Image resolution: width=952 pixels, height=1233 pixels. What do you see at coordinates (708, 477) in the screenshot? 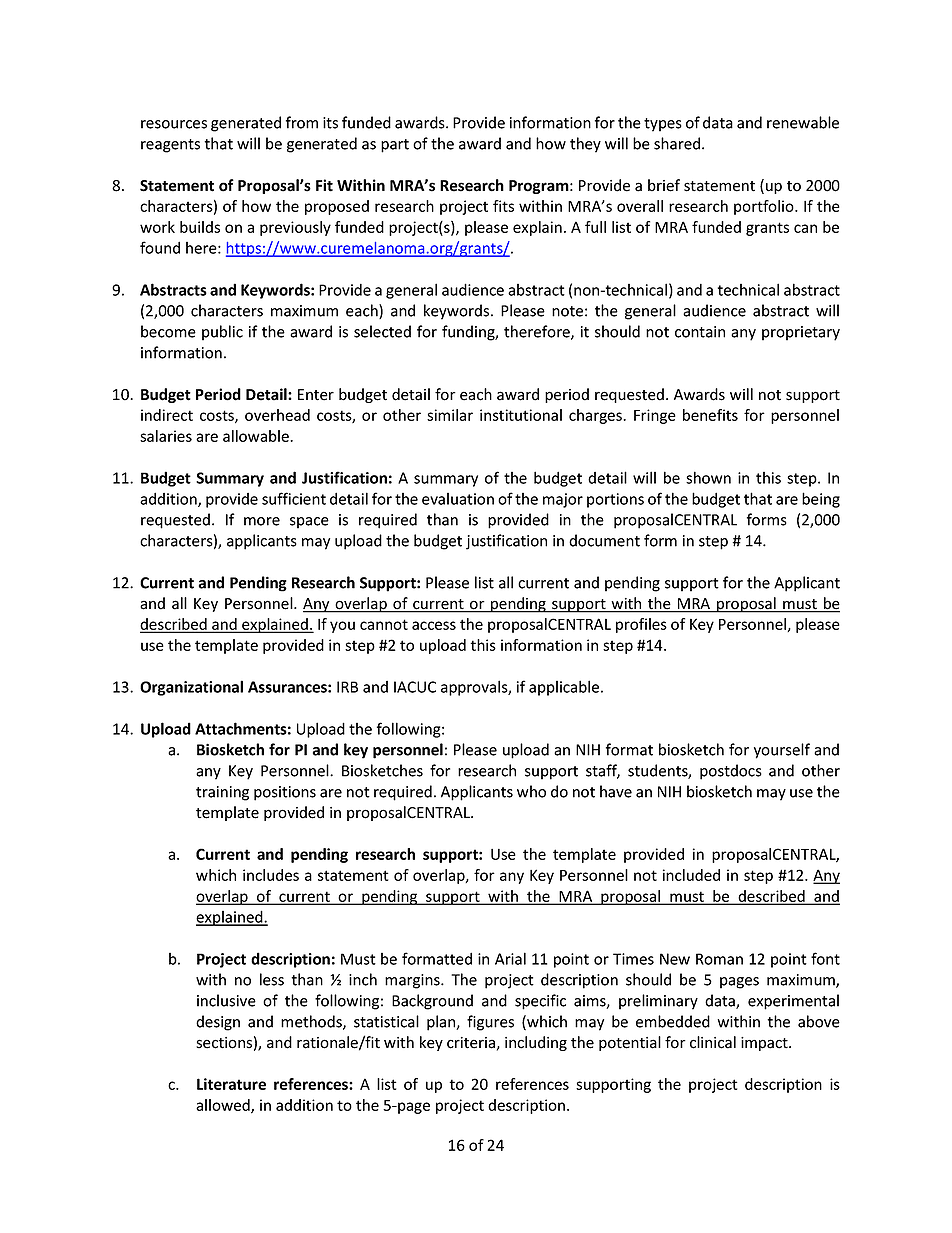
I see `shown` at bounding box center [708, 477].
